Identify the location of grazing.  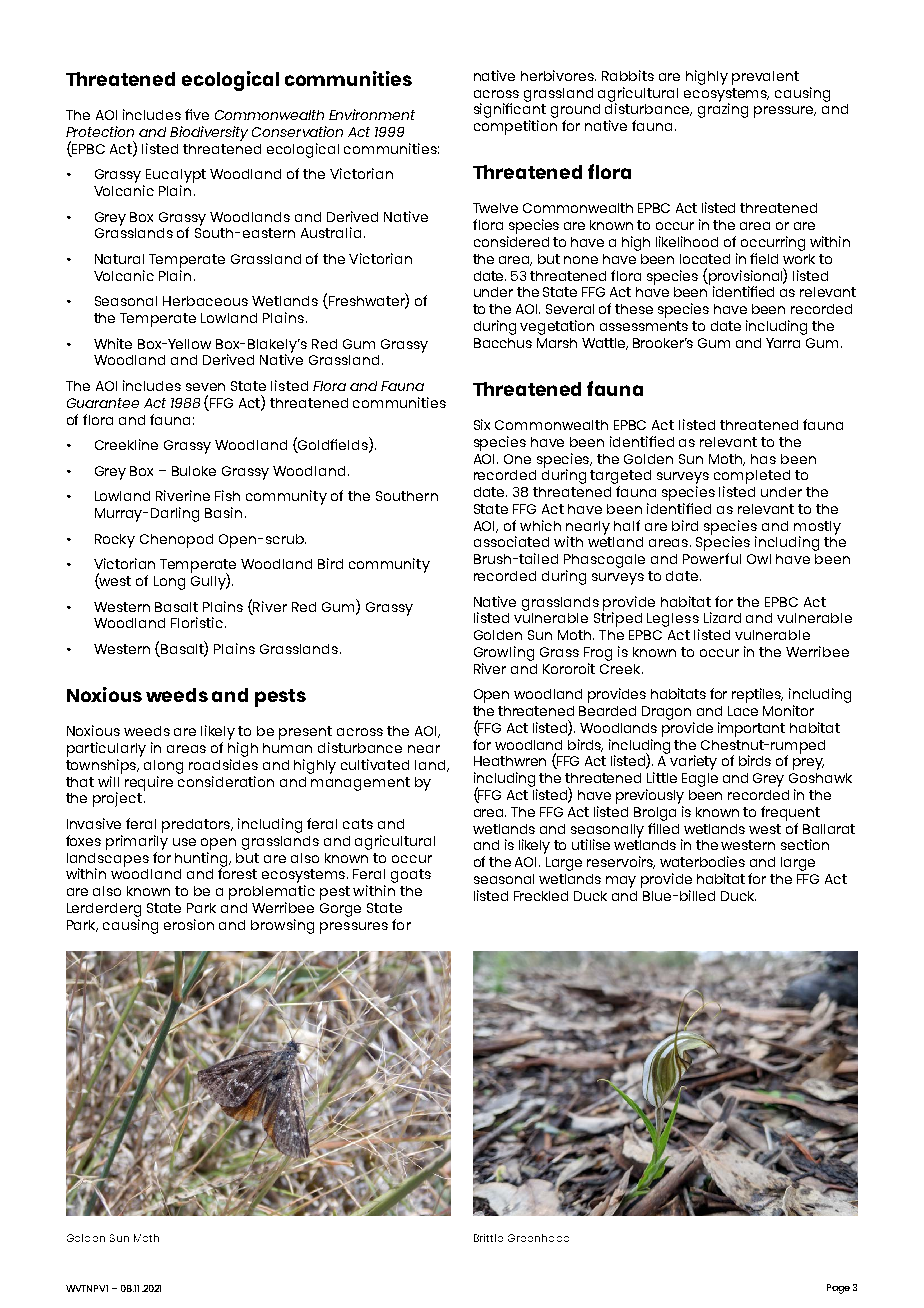
(723, 109).
